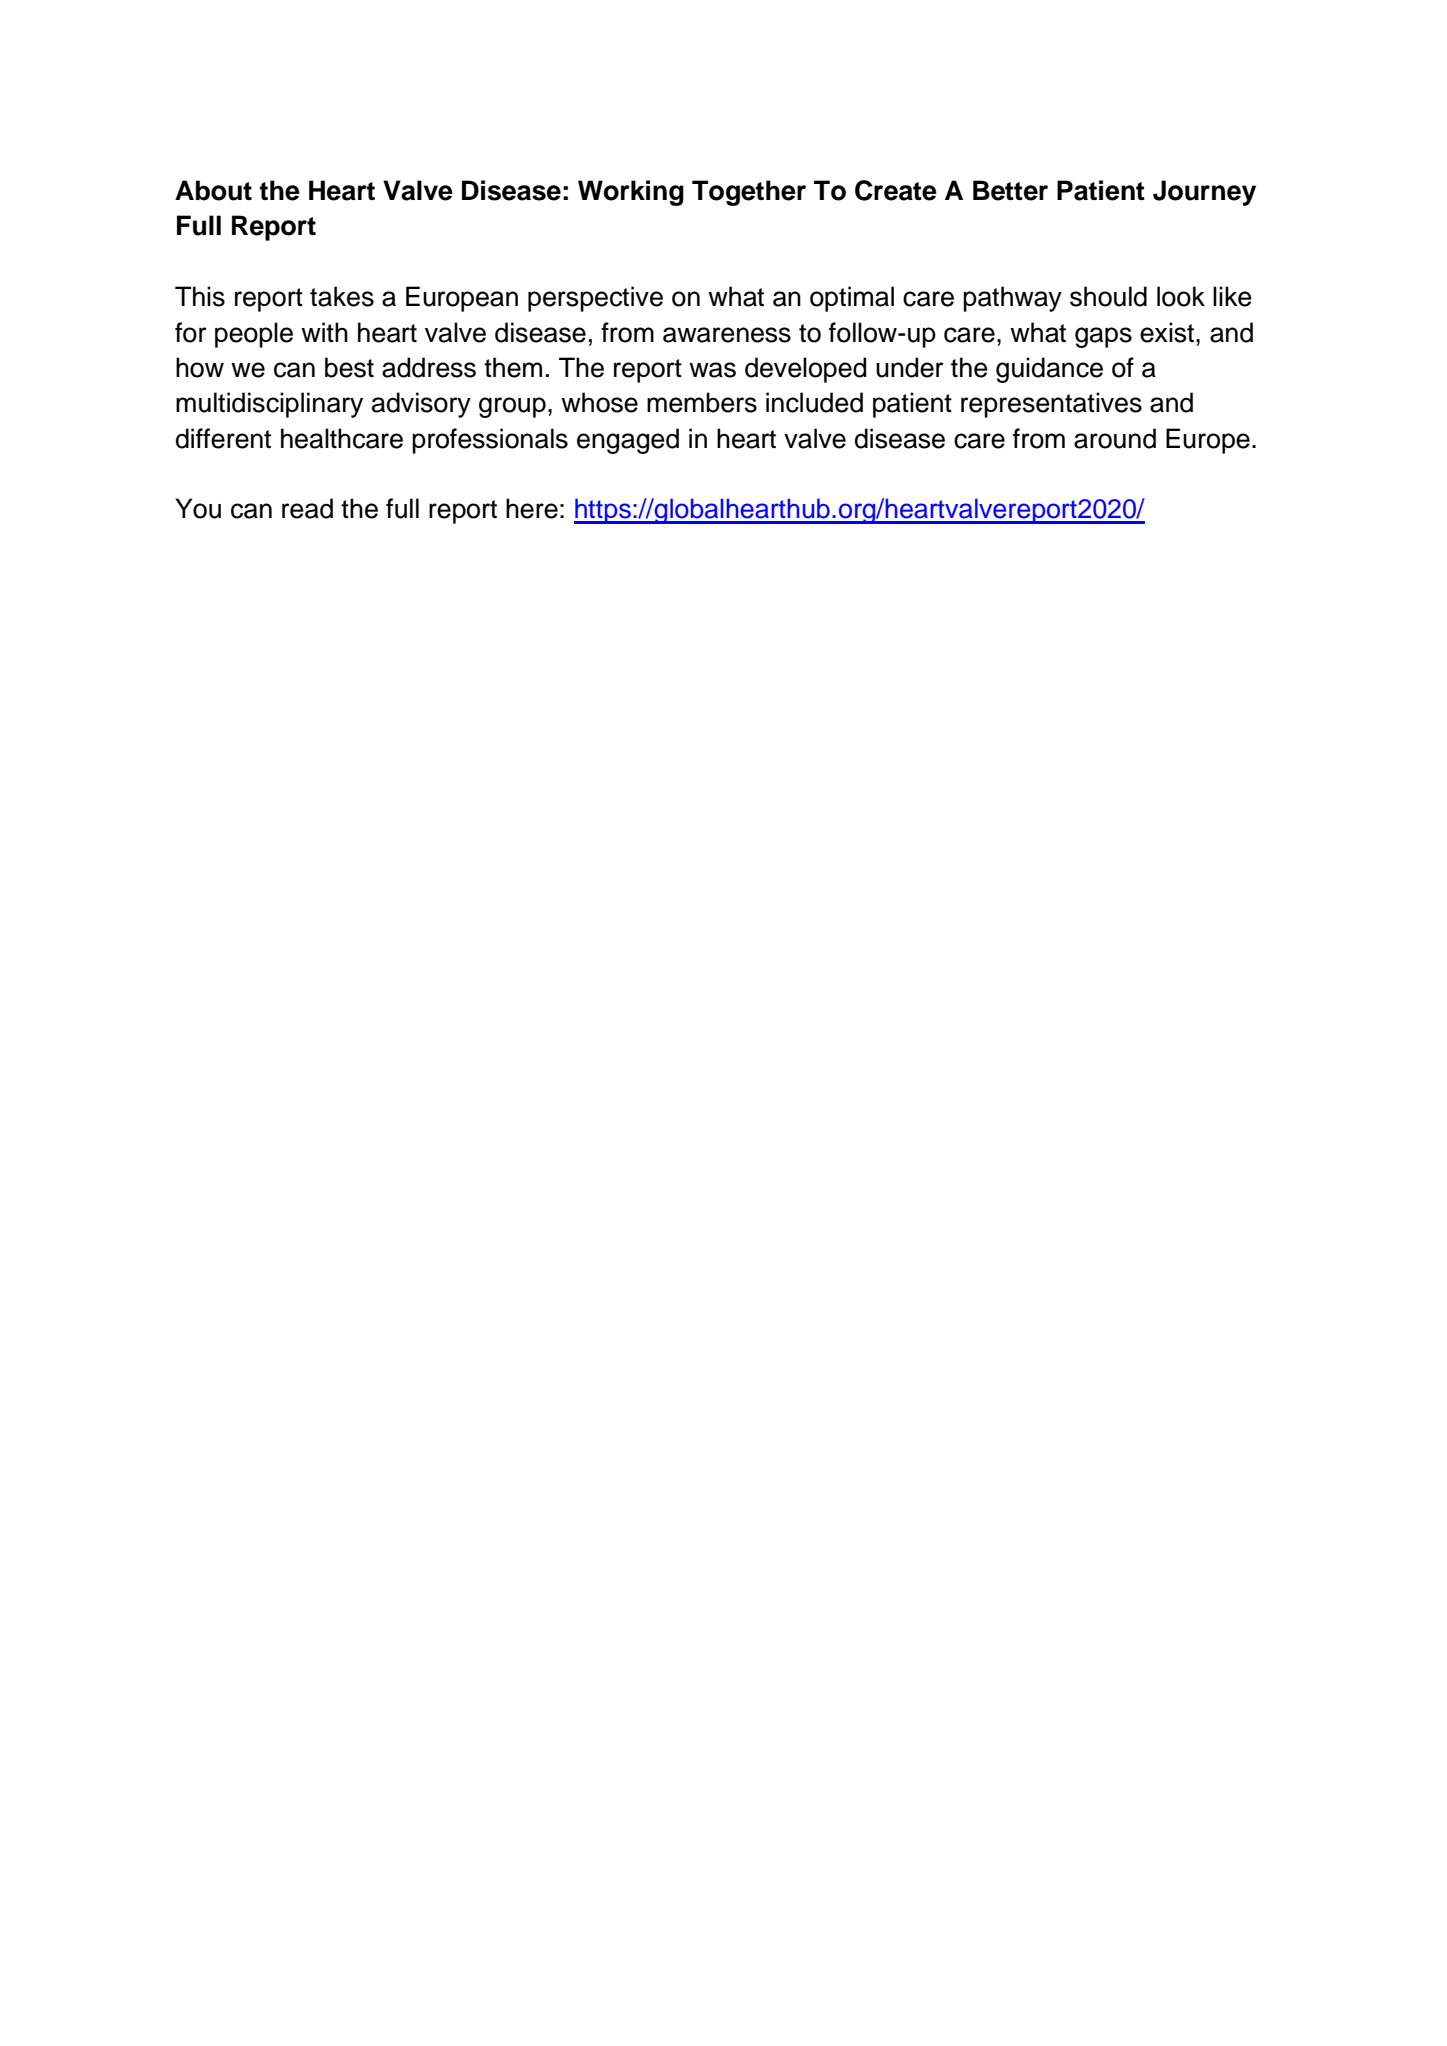 This image has height=2046, width=1447. Describe the element at coordinates (1204, 193) in the image. I see `Journey` at that location.
